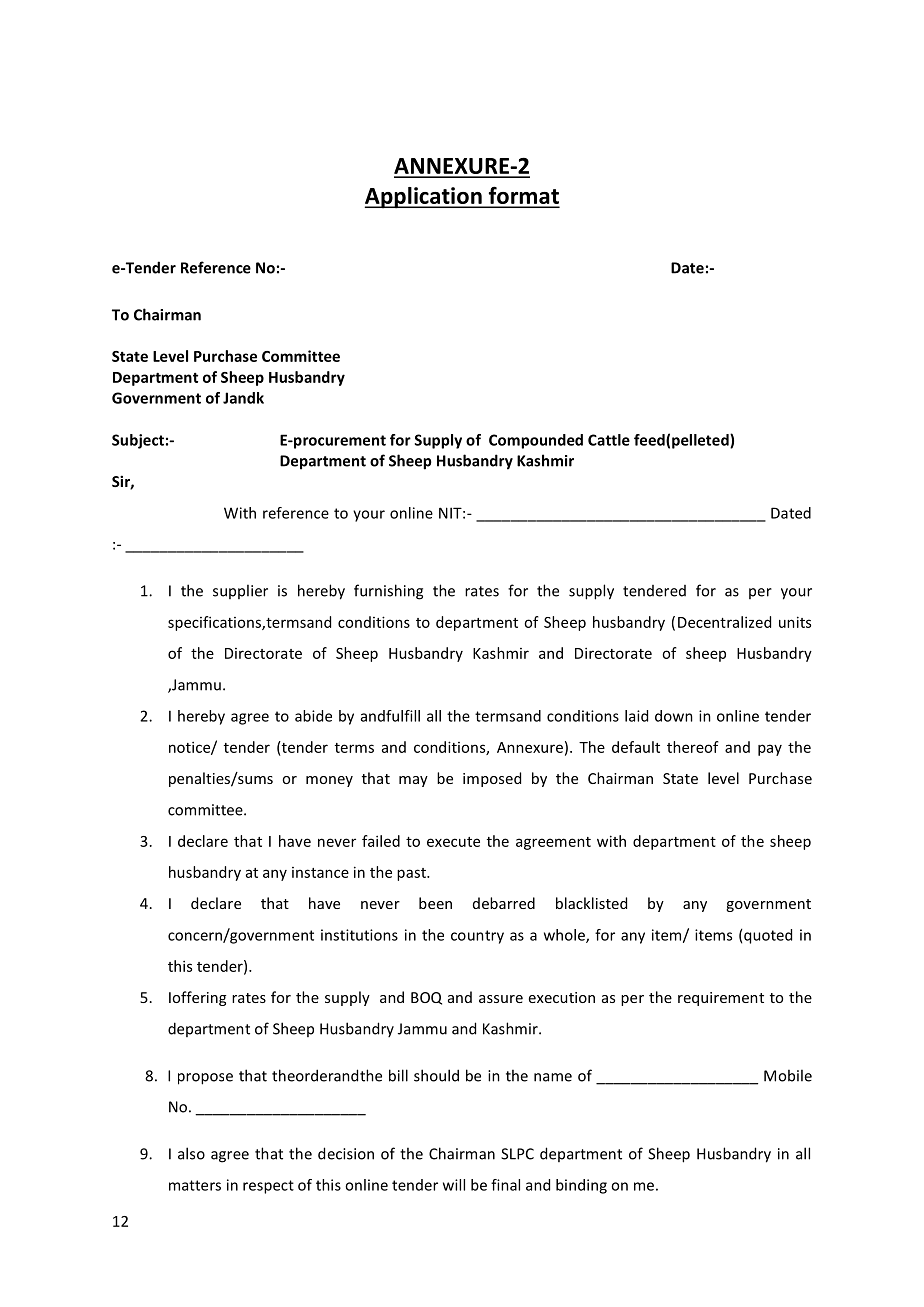 This screenshot has height=1307, width=924. What do you see at coordinates (453, 842) in the screenshot?
I see `execute` at bounding box center [453, 842].
